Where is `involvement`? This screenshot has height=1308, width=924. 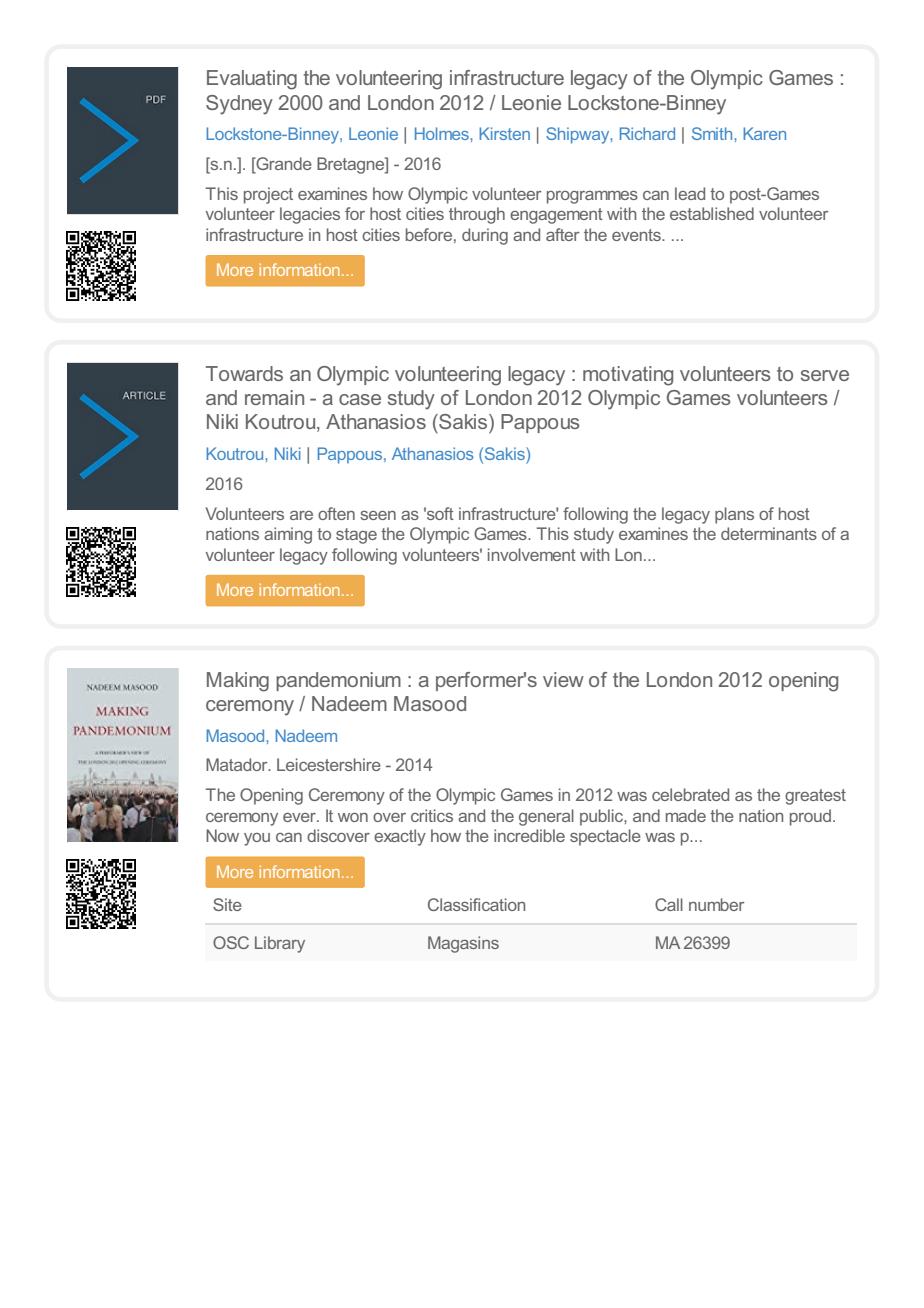
involvement is located at coordinates (532, 554).
